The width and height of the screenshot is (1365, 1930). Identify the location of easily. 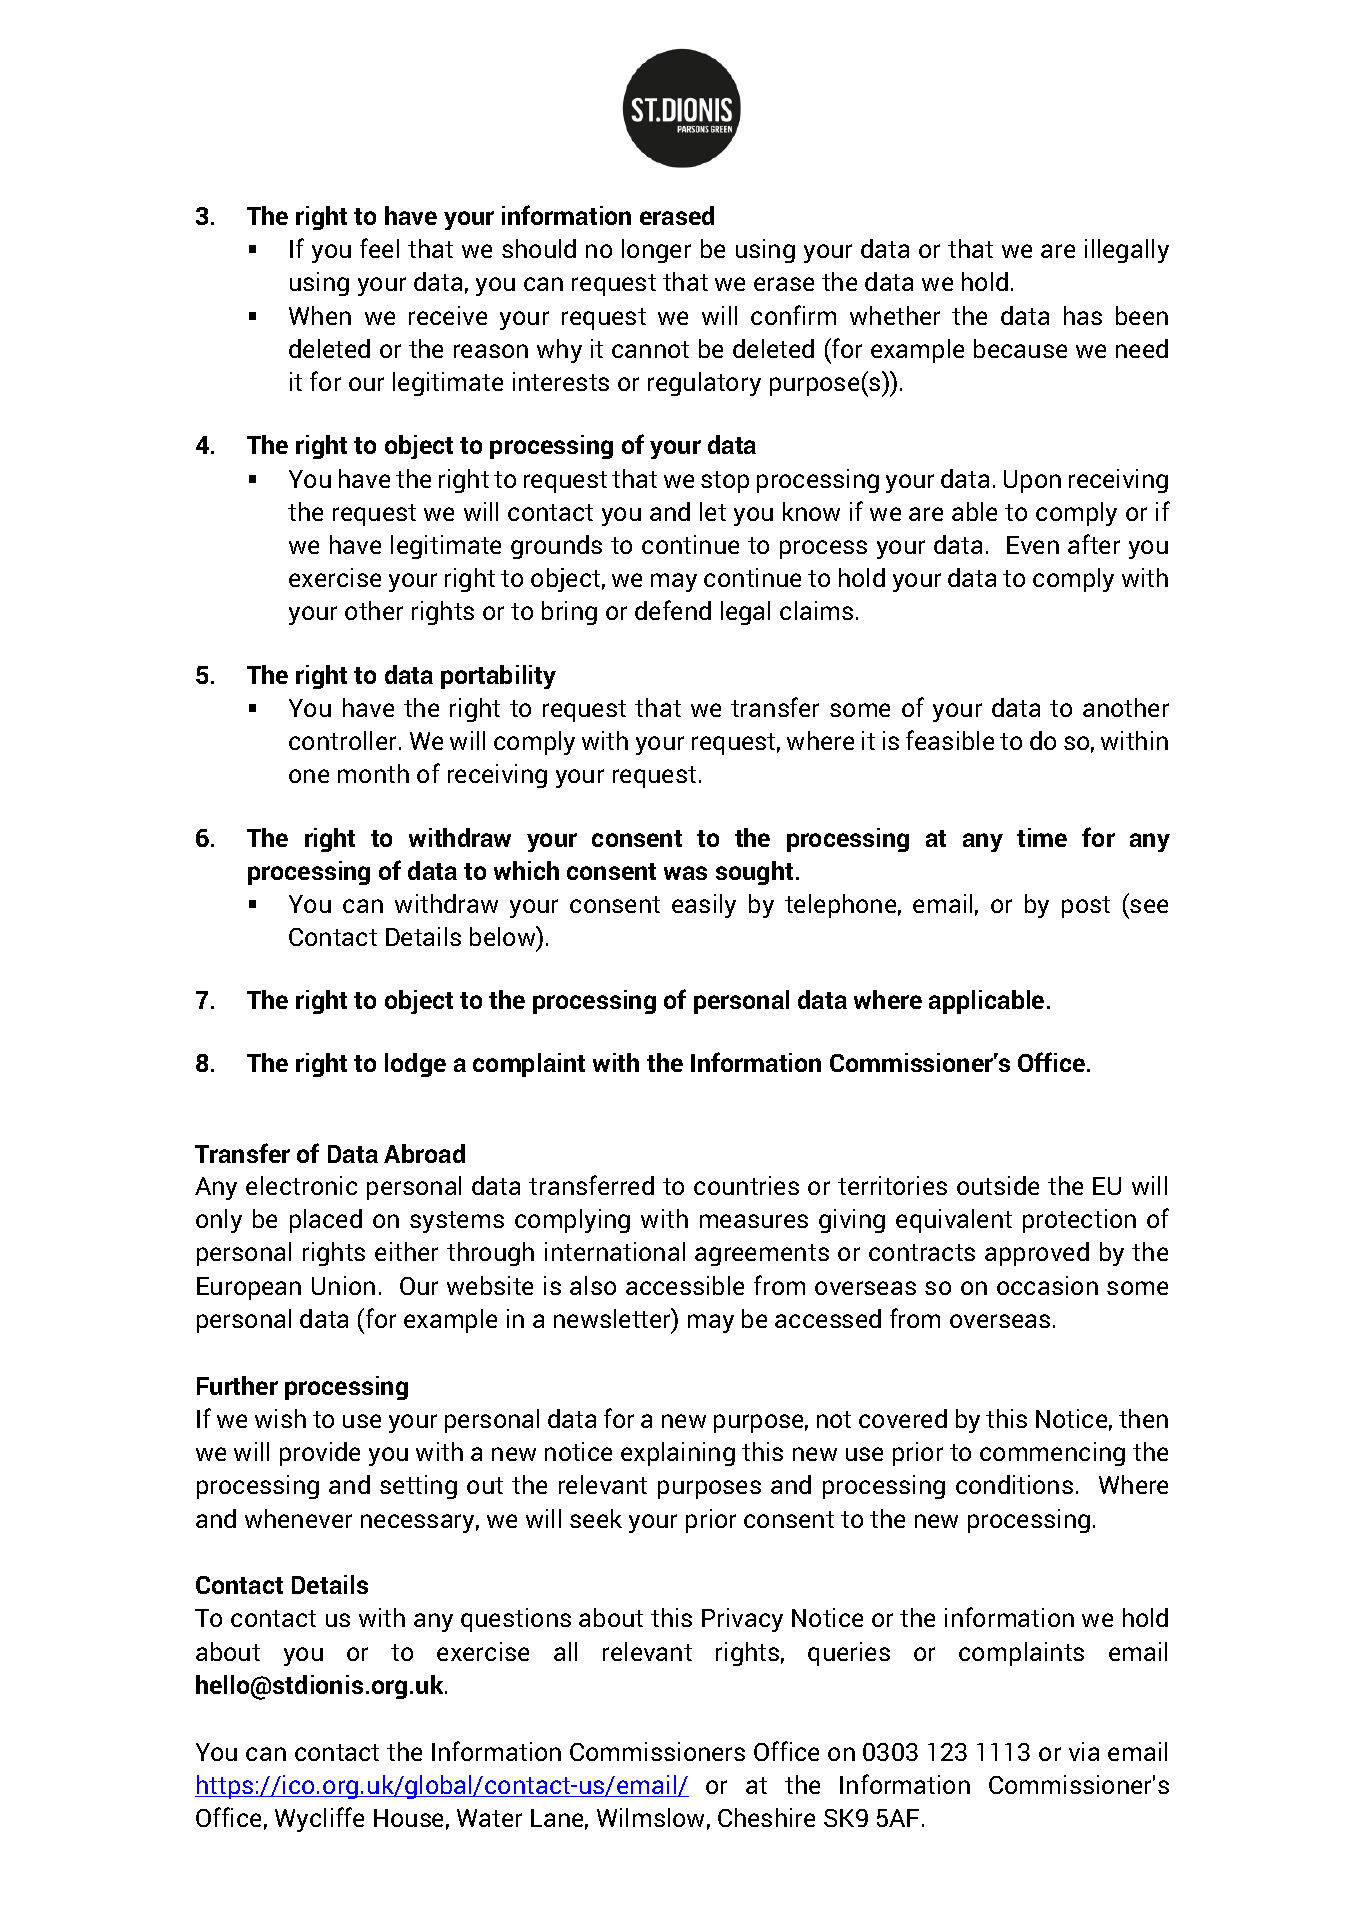
(704, 906).
